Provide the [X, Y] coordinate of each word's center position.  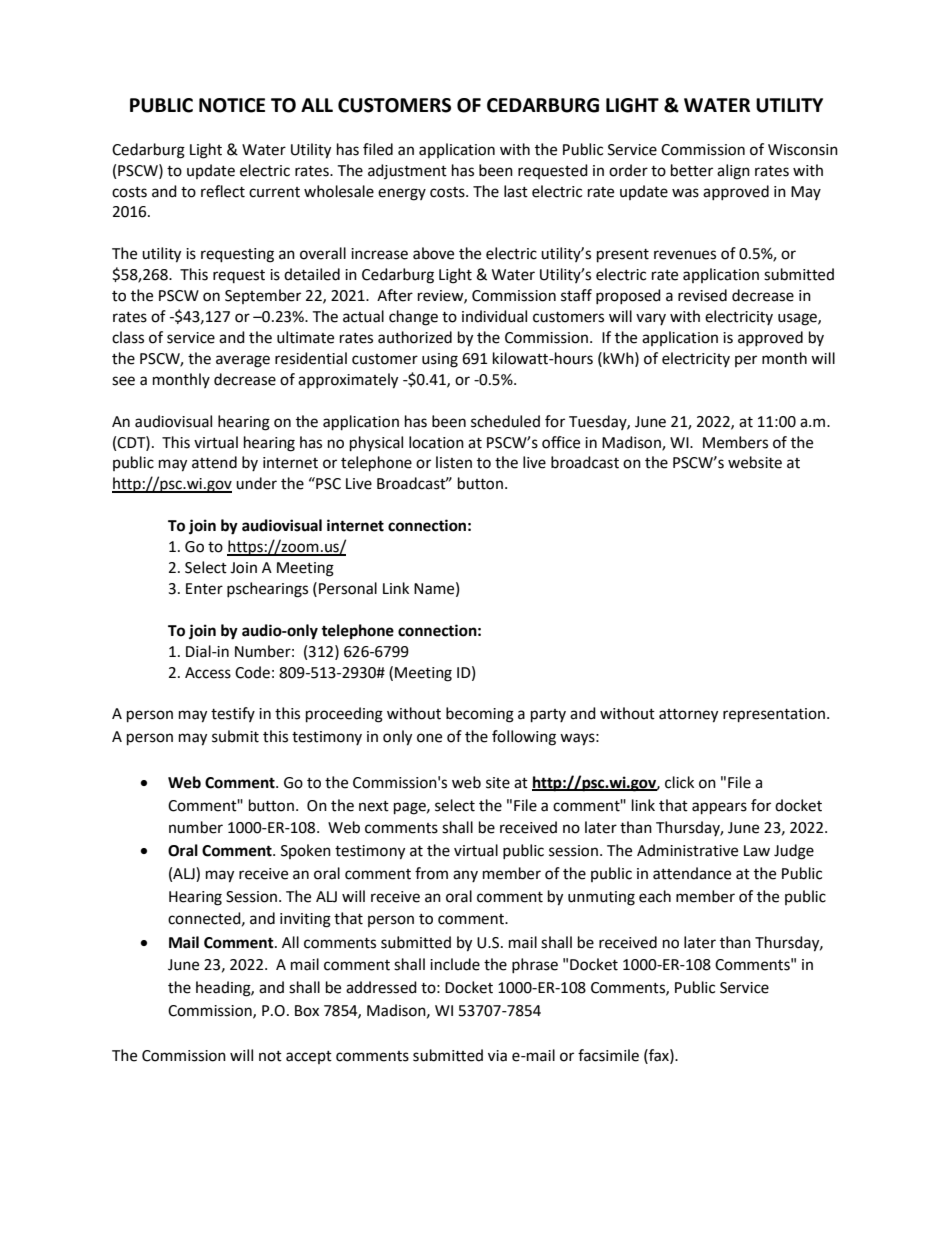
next [374, 806]
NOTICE [232, 105]
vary [651, 319]
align [733, 172]
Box [307, 1011]
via [497, 1056]
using [440, 360]
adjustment [407, 171]
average [243, 361]
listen [454, 462]
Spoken [306, 851]
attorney [688, 716]
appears [719, 808]
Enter [204, 589]
